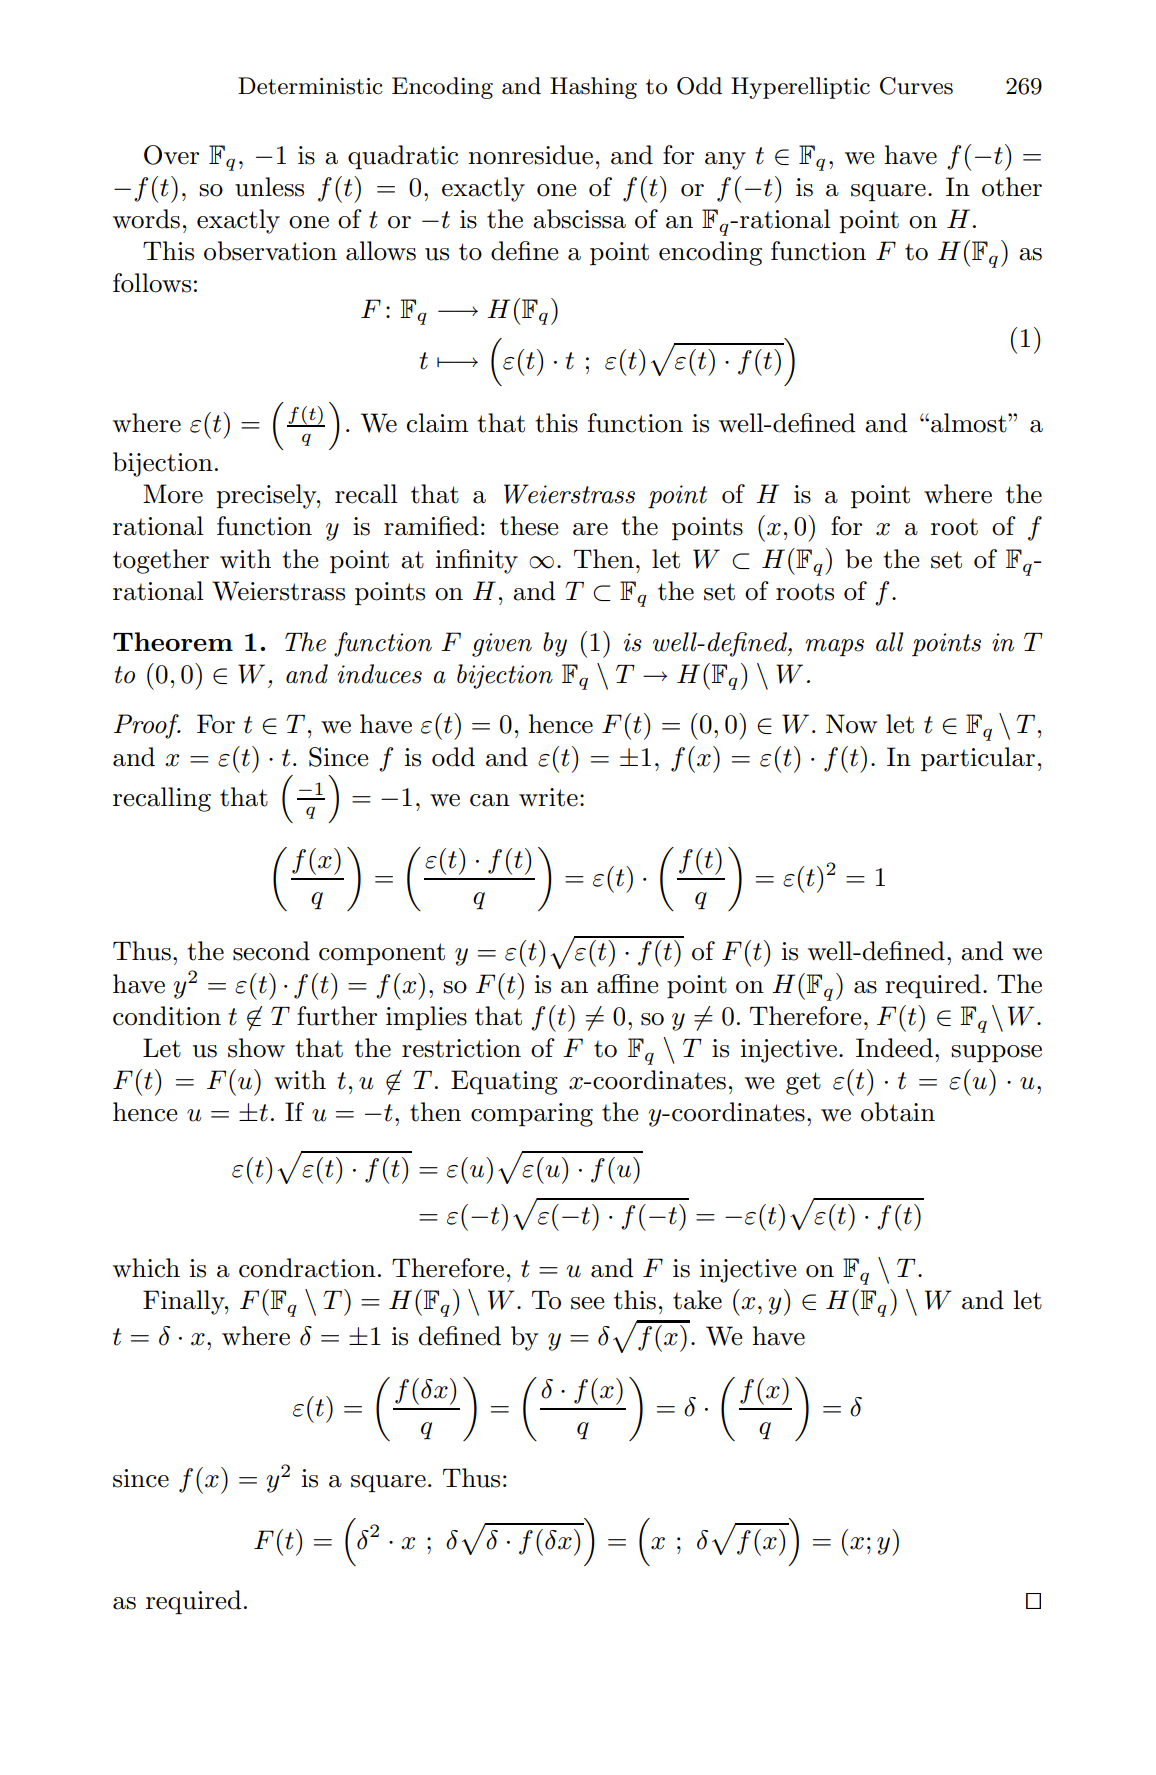 The width and height of the document is (1156, 1775). Describe the element at coordinates (851, 724) in the document. I see `Now` at that location.
